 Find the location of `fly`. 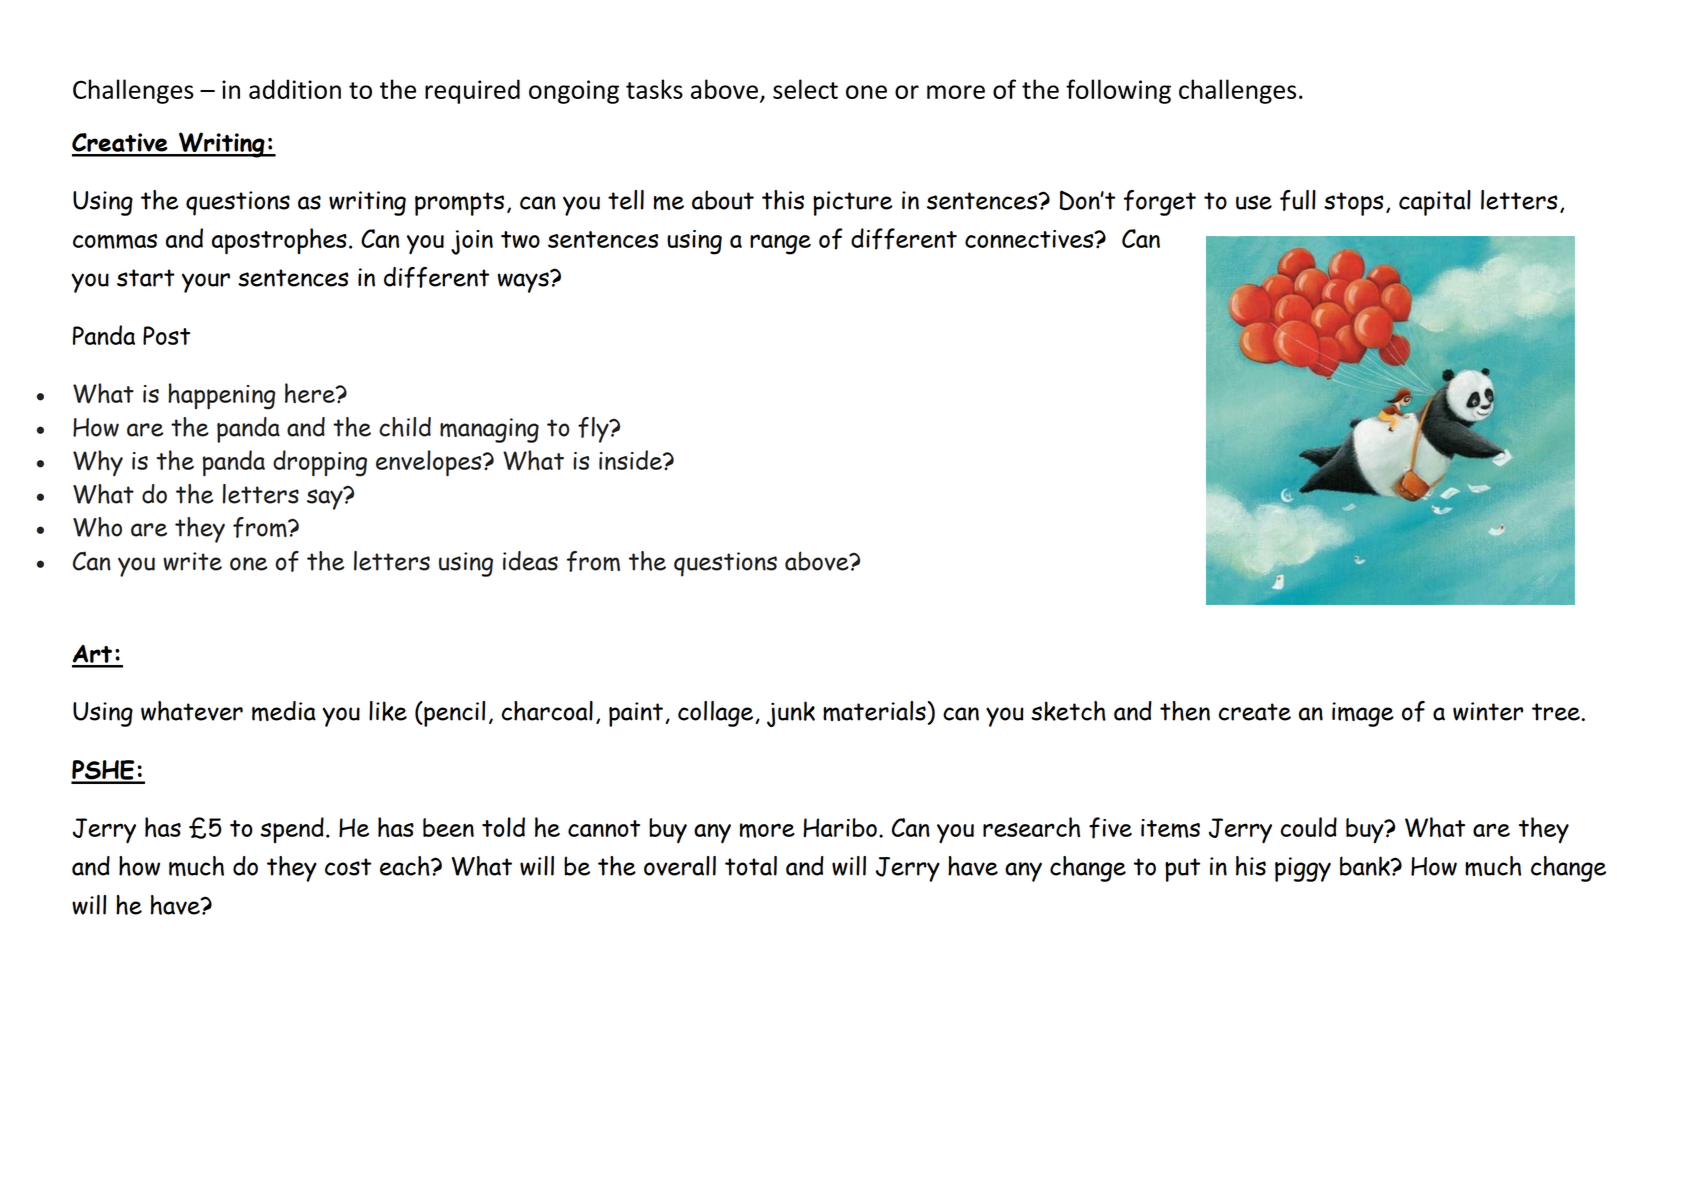

fly is located at coordinates (594, 430).
